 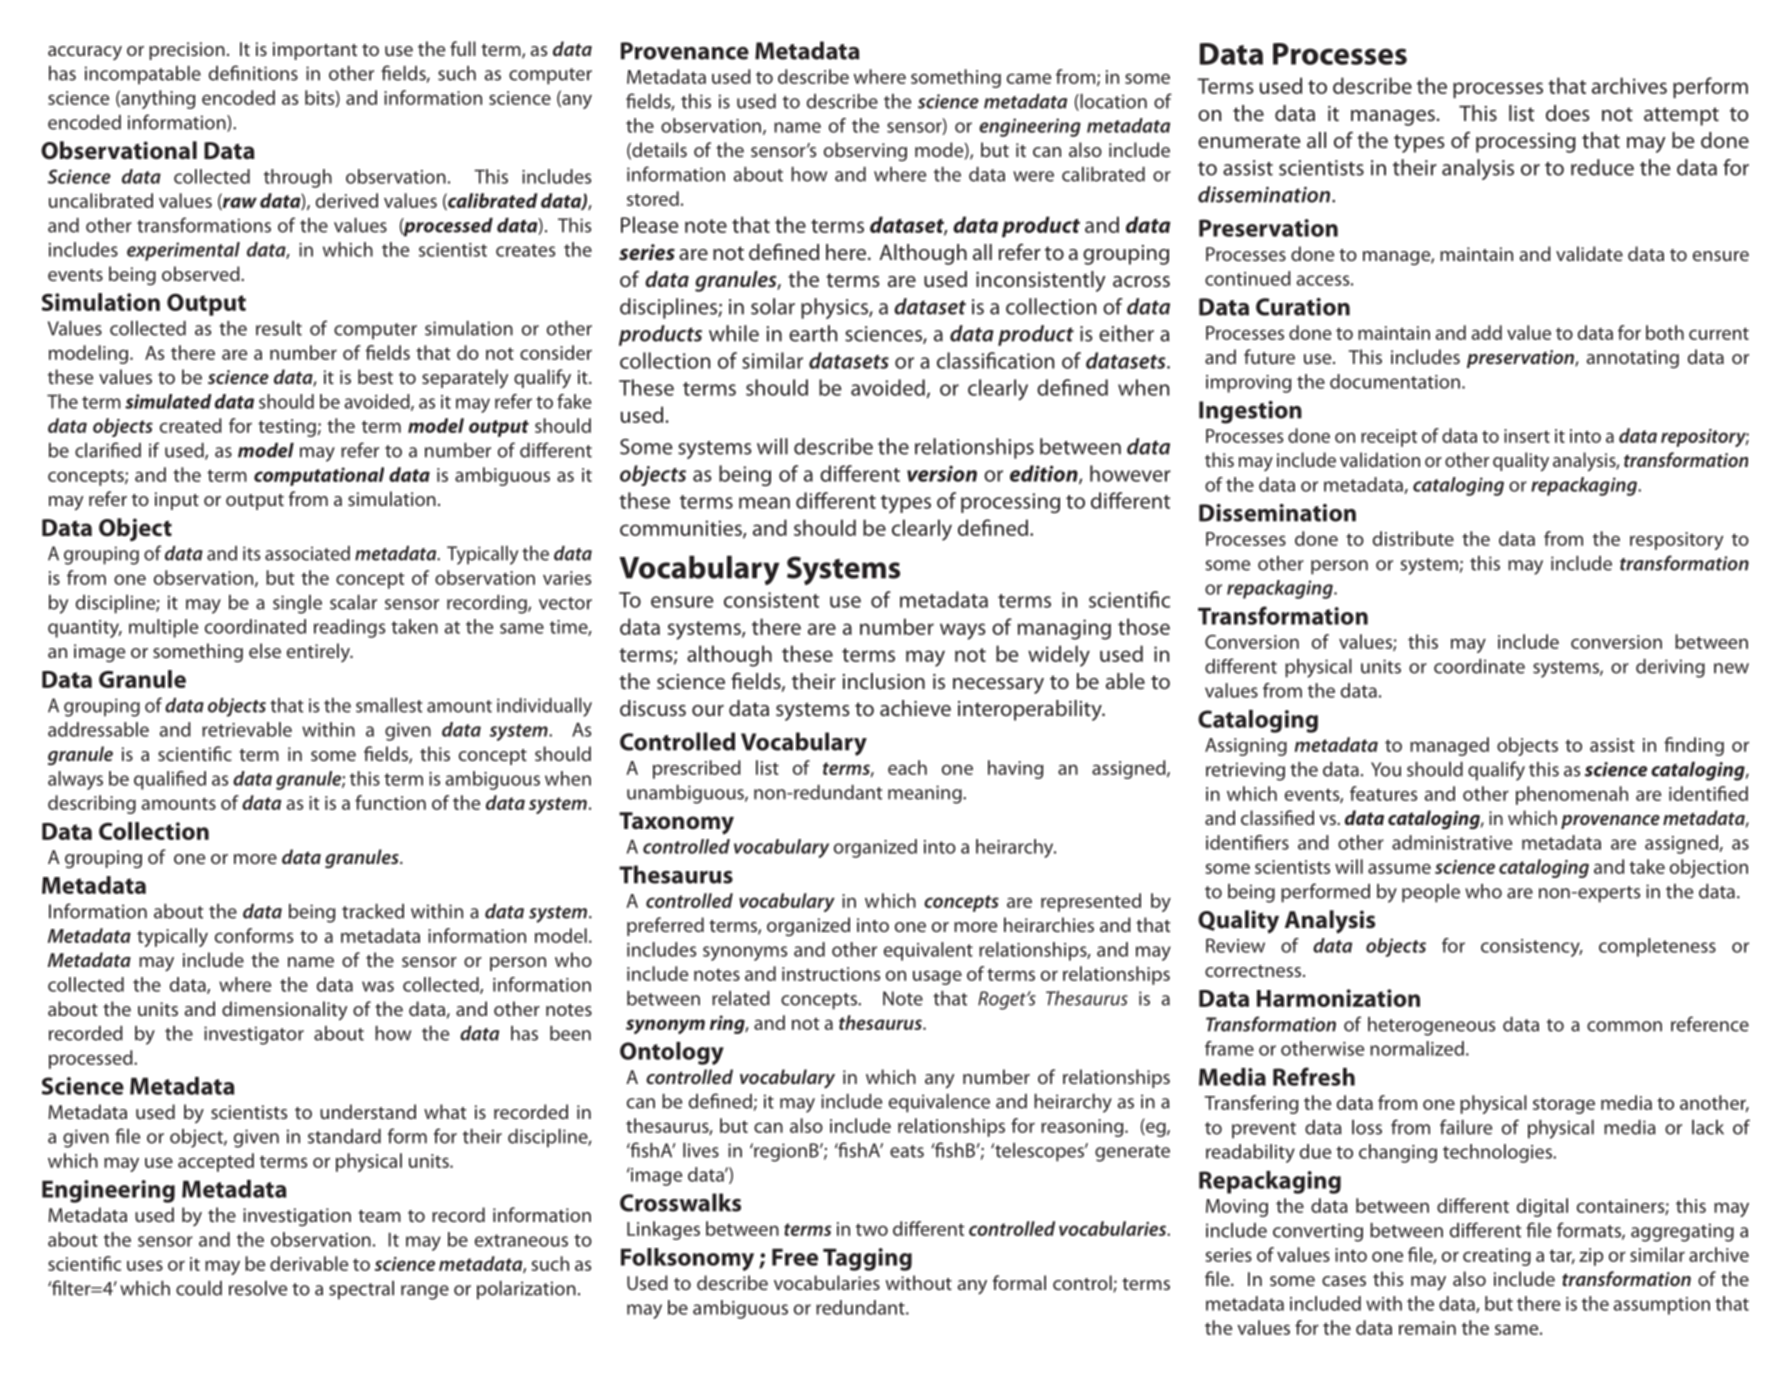 I want to click on computational, so click(x=319, y=476).
